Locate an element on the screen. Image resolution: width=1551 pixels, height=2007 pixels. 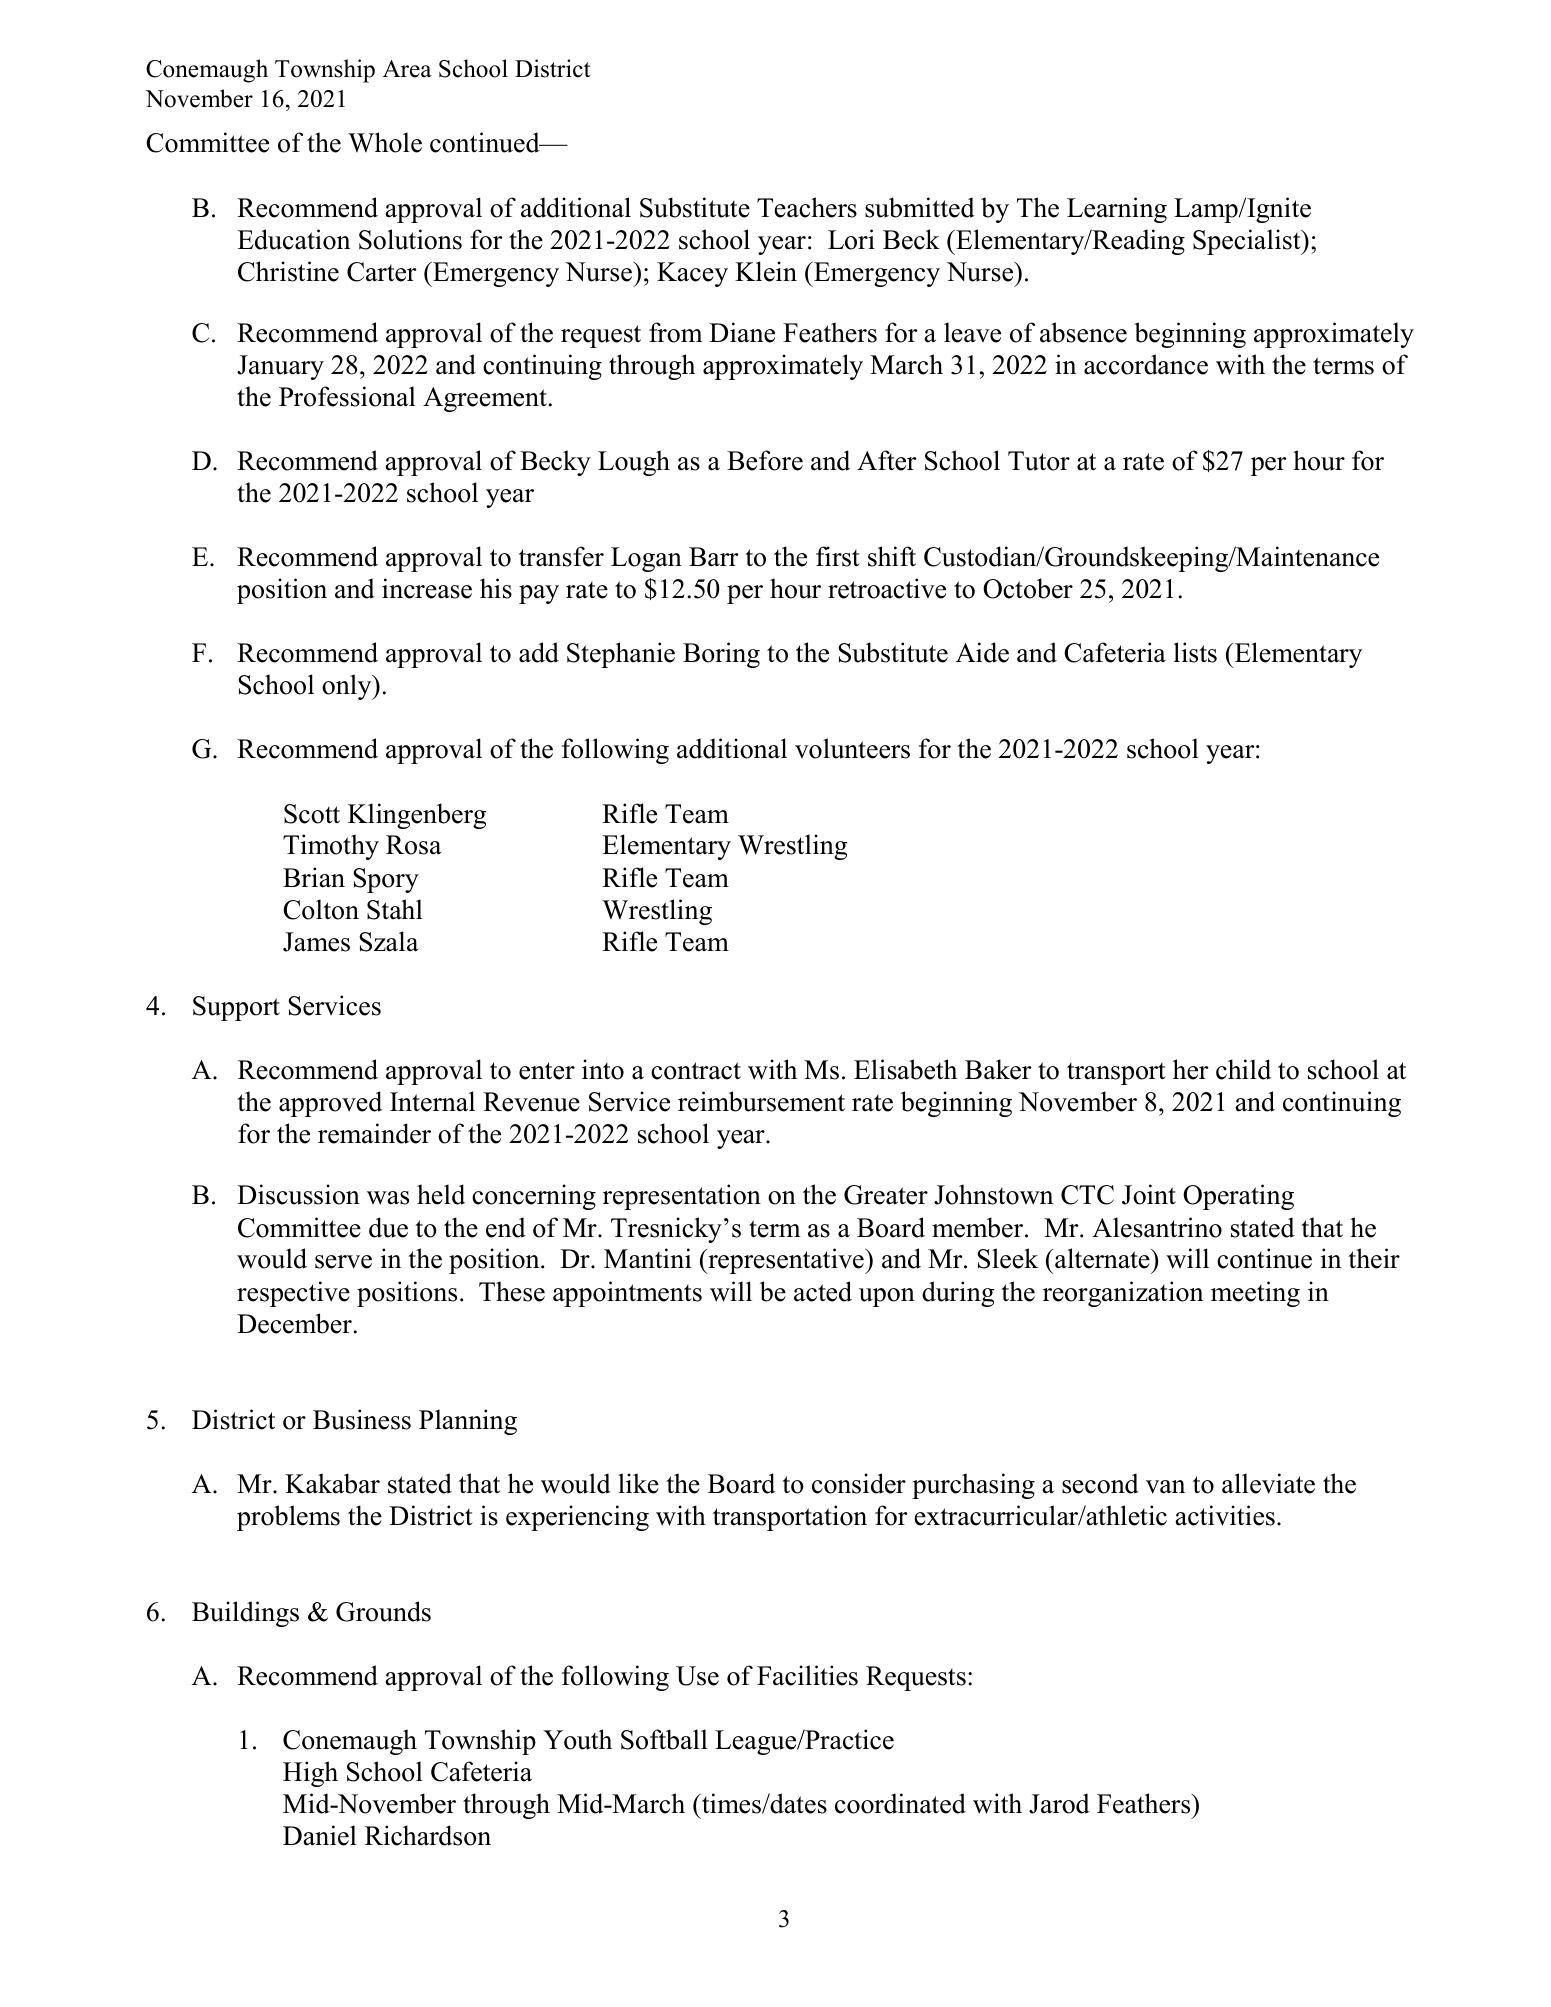
Specialist is located at coordinates (1248, 242).
